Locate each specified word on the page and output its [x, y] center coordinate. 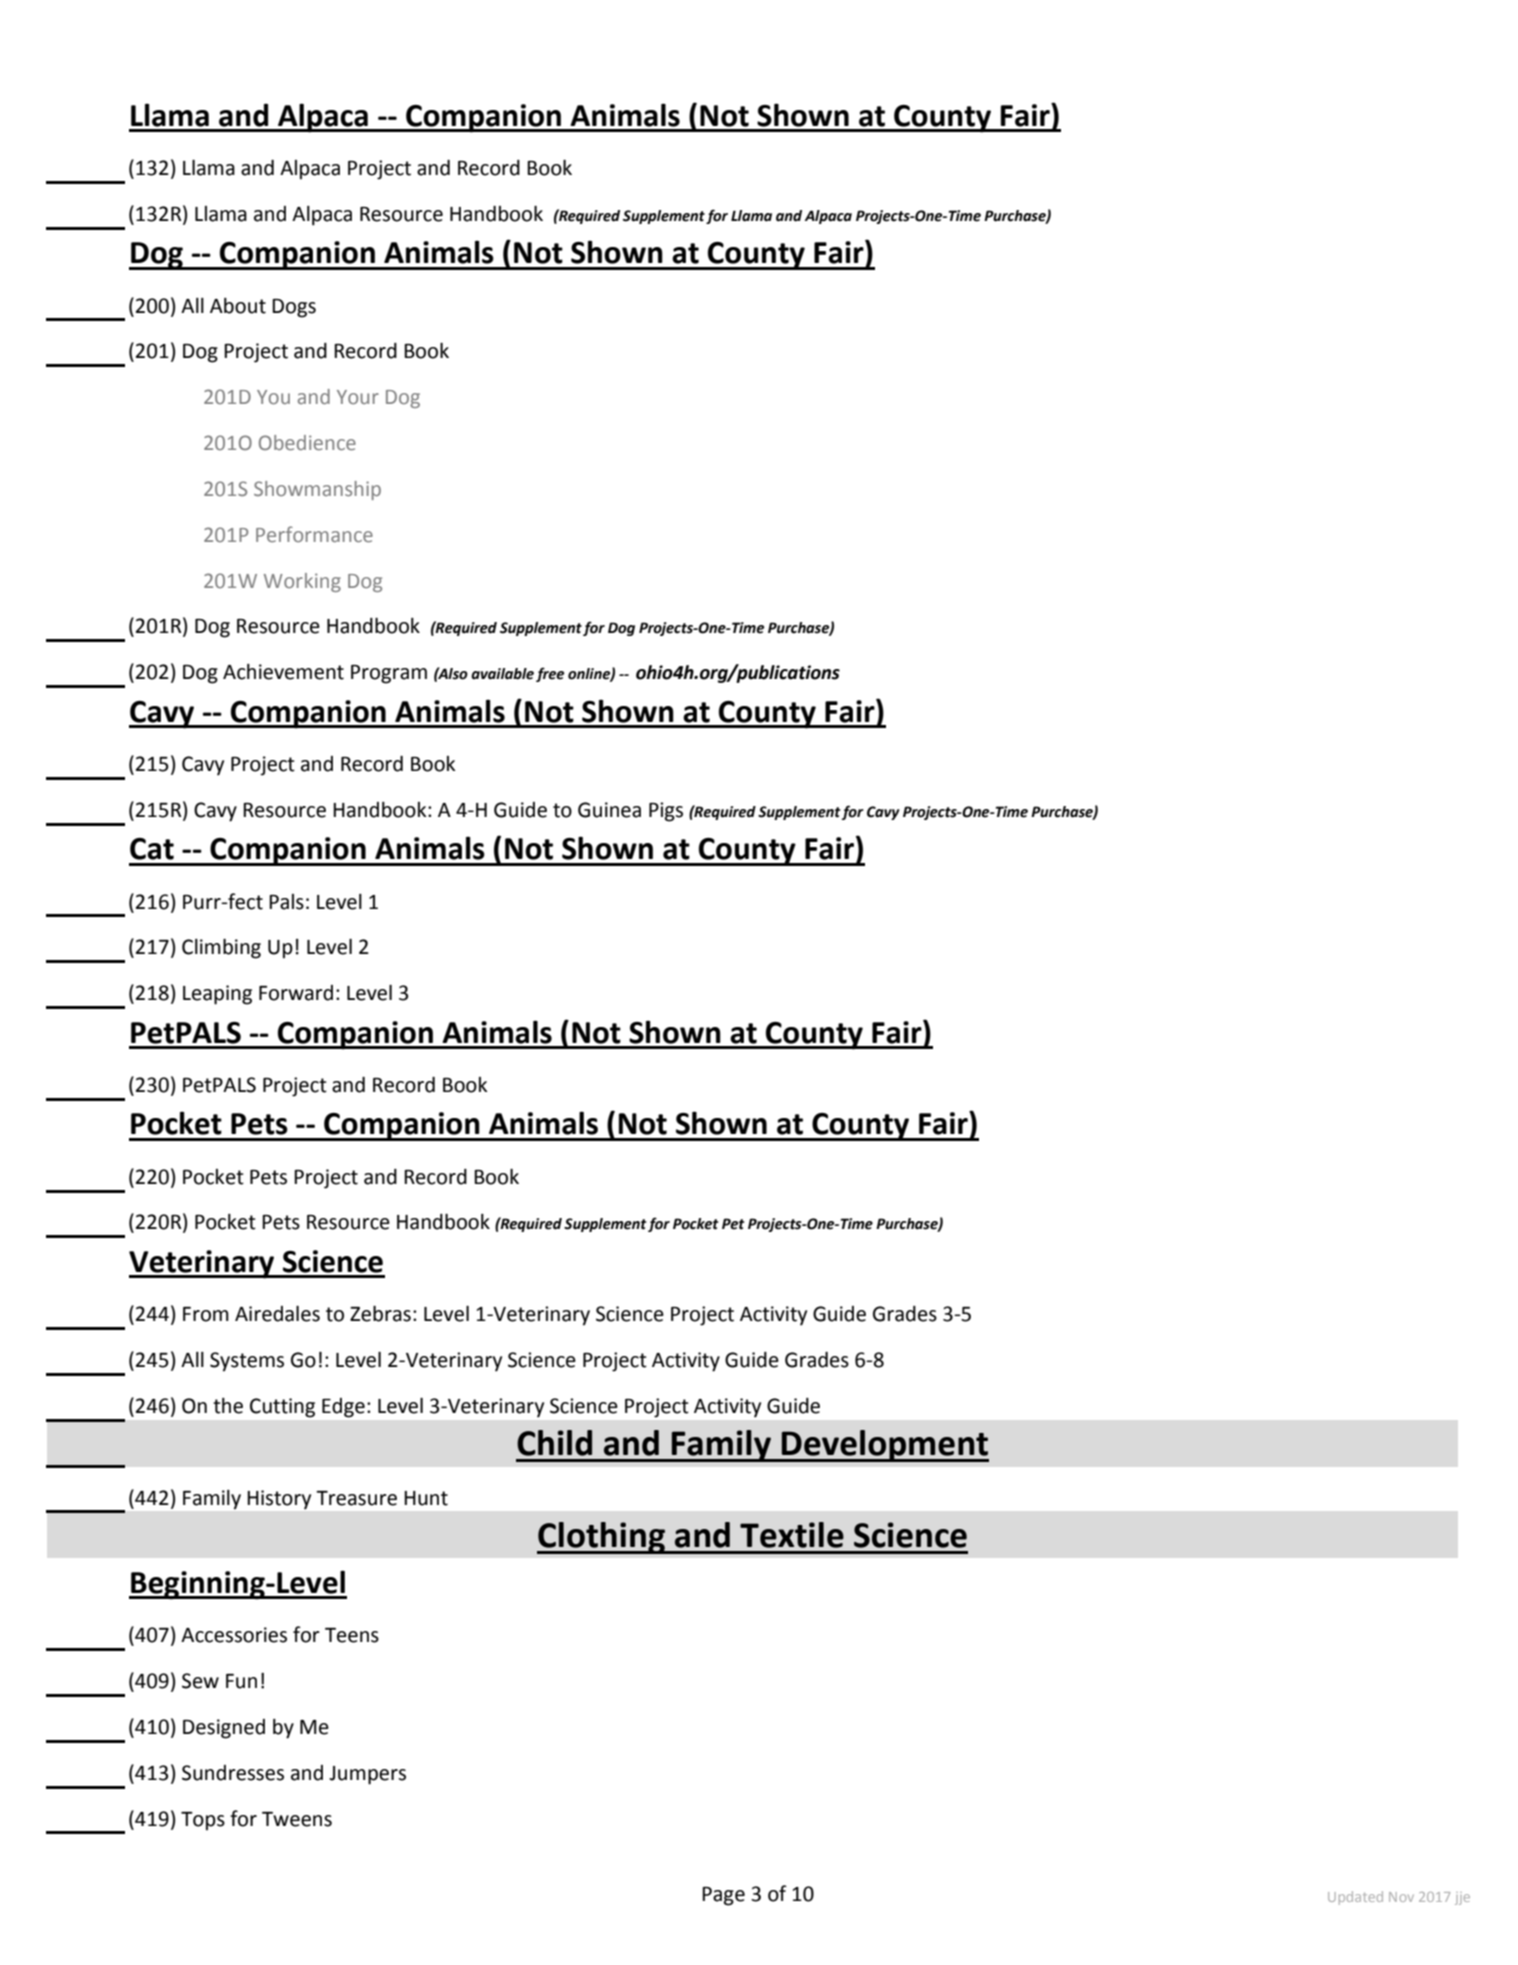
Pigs [666, 812]
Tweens [297, 1819]
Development [884, 1446]
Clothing [602, 1538]
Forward [296, 993]
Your [358, 397]
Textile [792, 1535]
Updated [1355, 1898]
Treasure [356, 1498]
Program [389, 674]
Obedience [307, 442]
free [550, 674]
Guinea [609, 810]
